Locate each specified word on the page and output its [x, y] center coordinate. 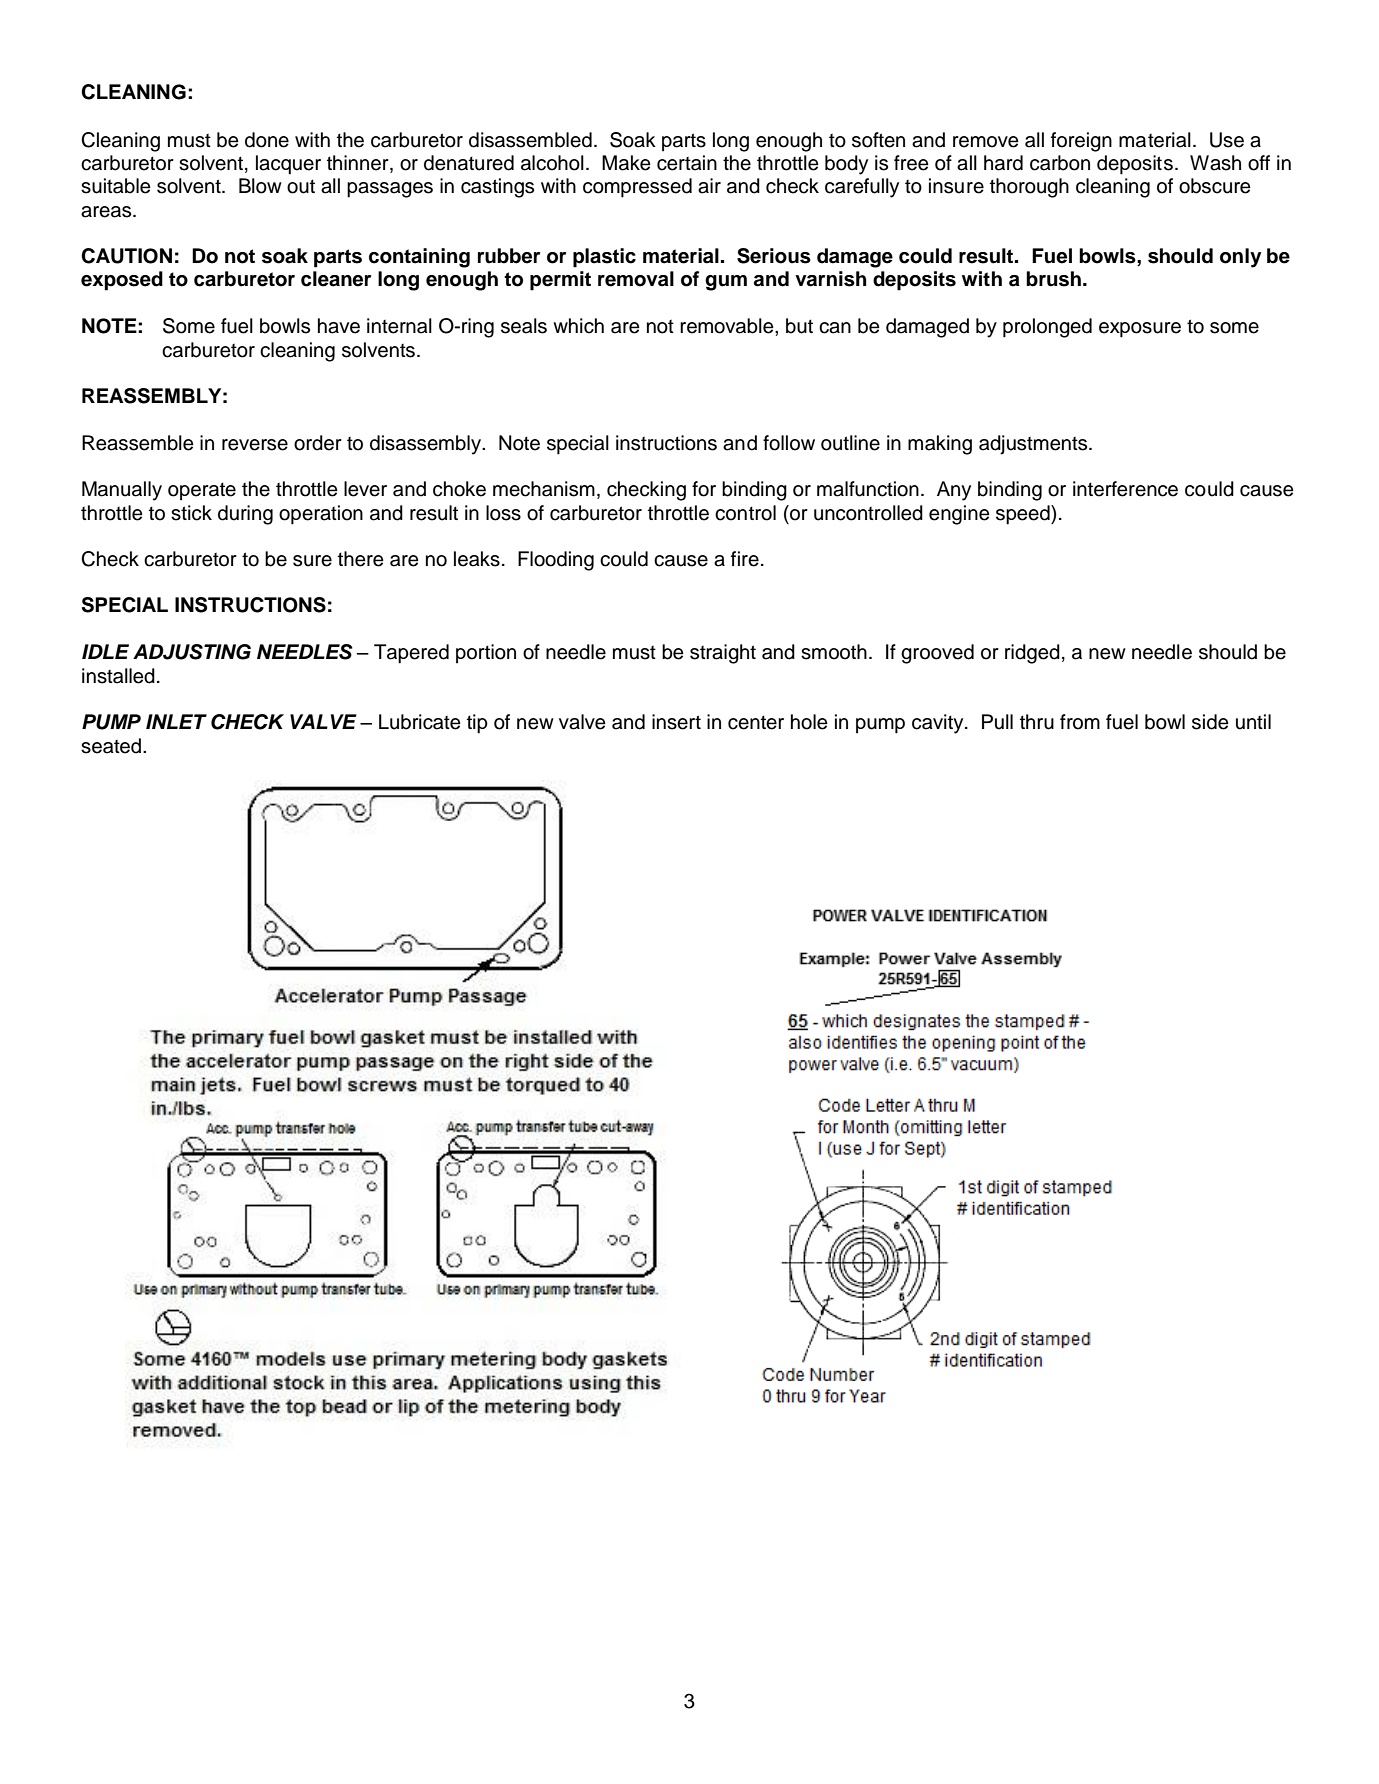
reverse [255, 445]
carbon [1060, 163]
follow [789, 443]
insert [676, 722]
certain [687, 163]
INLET [176, 721]
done [267, 140]
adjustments [1034, 445]
